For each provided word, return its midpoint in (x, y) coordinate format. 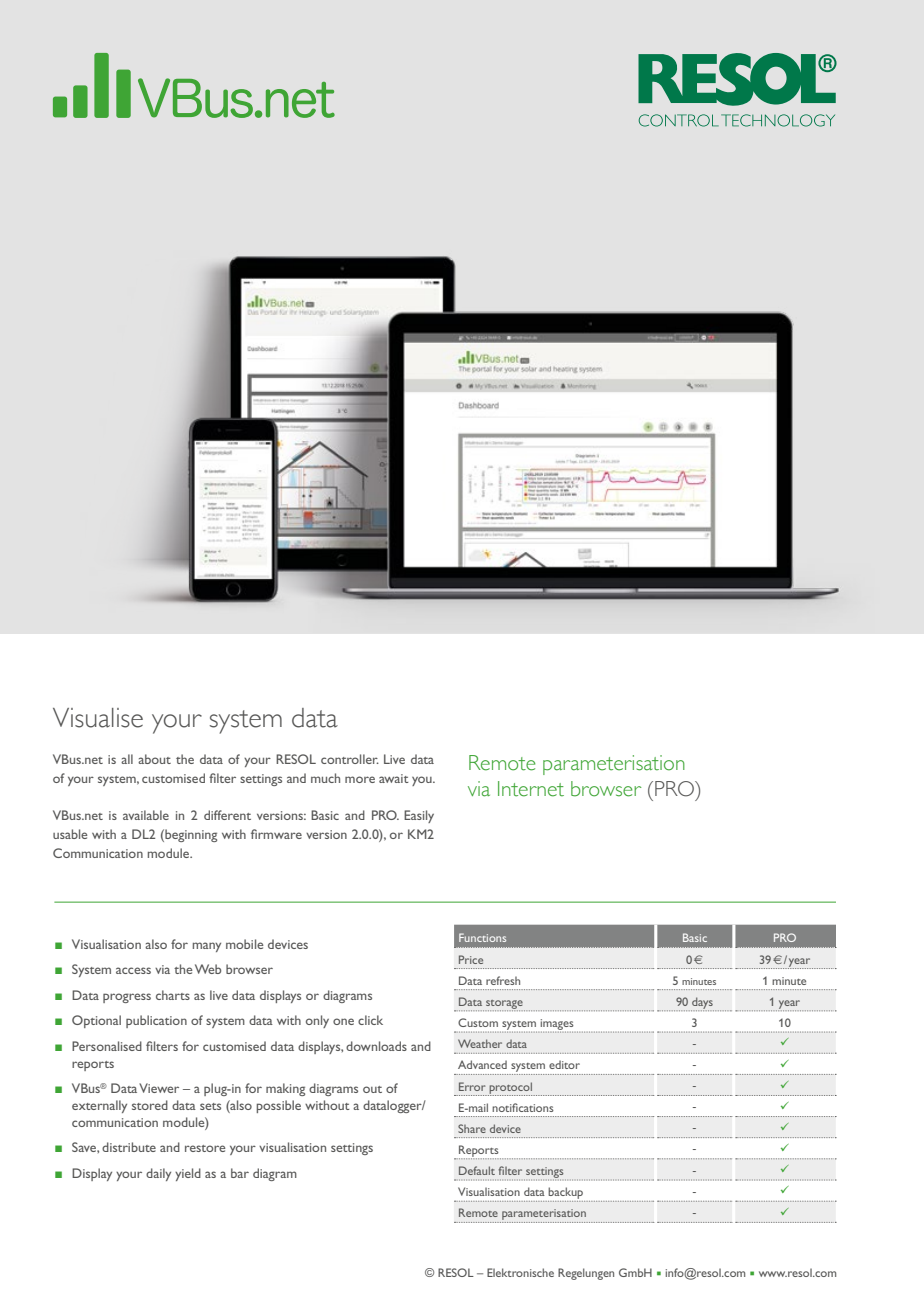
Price (471, 959)
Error (472, 1086)
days (702, 1004)
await (394, 778)
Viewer (159, 1088)
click (370, 1020)
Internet (531, 789)
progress (127, 998)
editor (564, 1064)
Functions (482, 937)
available (146, 815)
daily (158, 1174)
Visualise (98, 718)
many (207, 947)
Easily (419, 816)
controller (350, 759)
